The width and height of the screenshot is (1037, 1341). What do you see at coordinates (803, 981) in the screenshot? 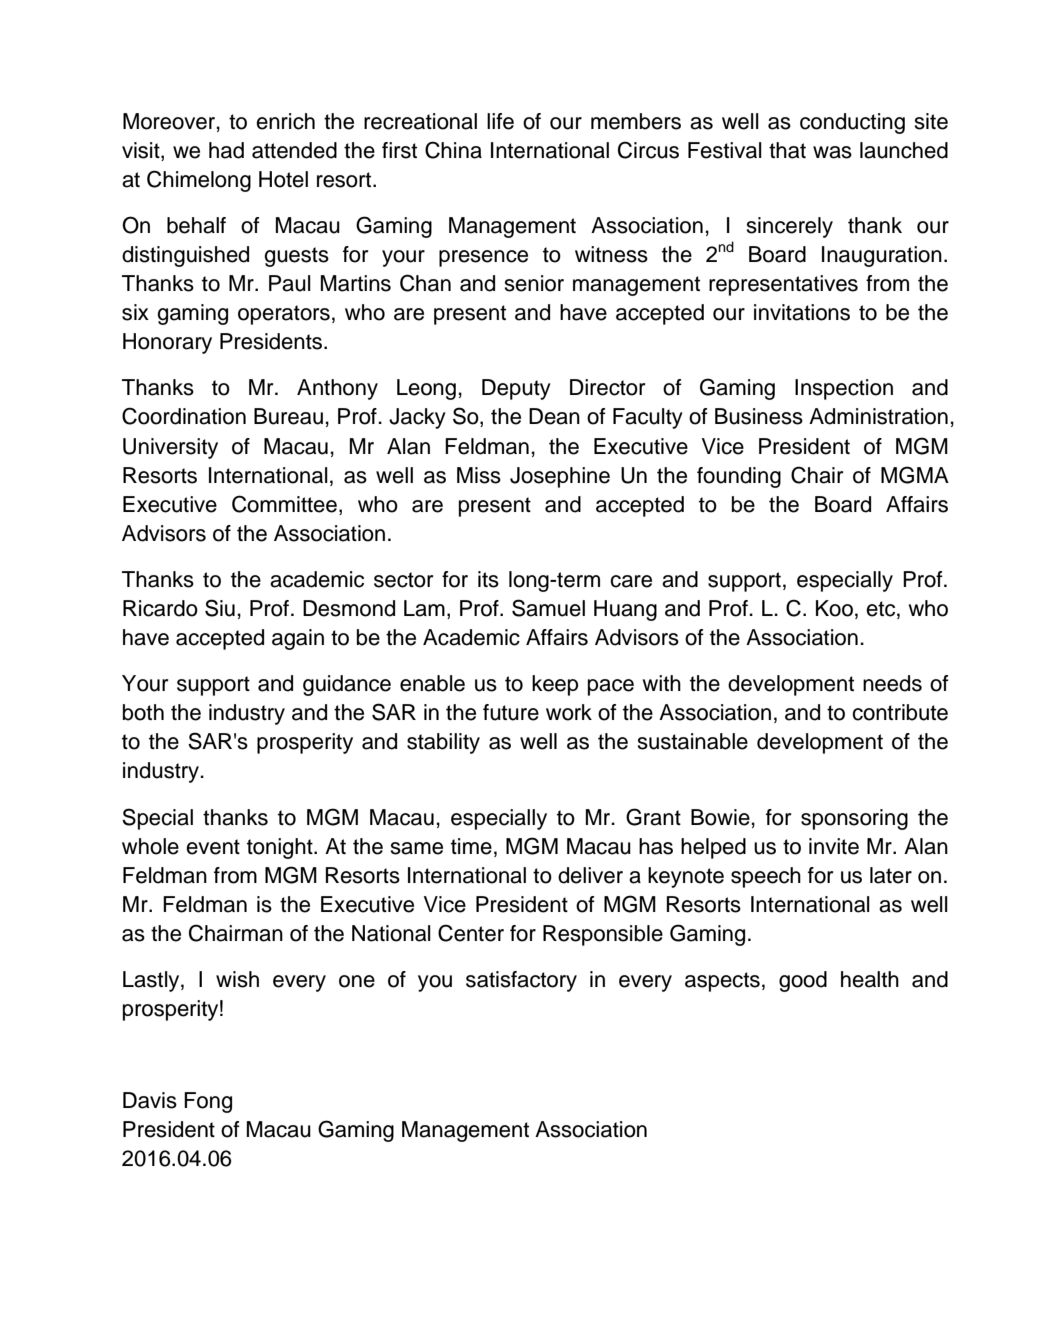
I see `good` at bounding box center [803, 981].
